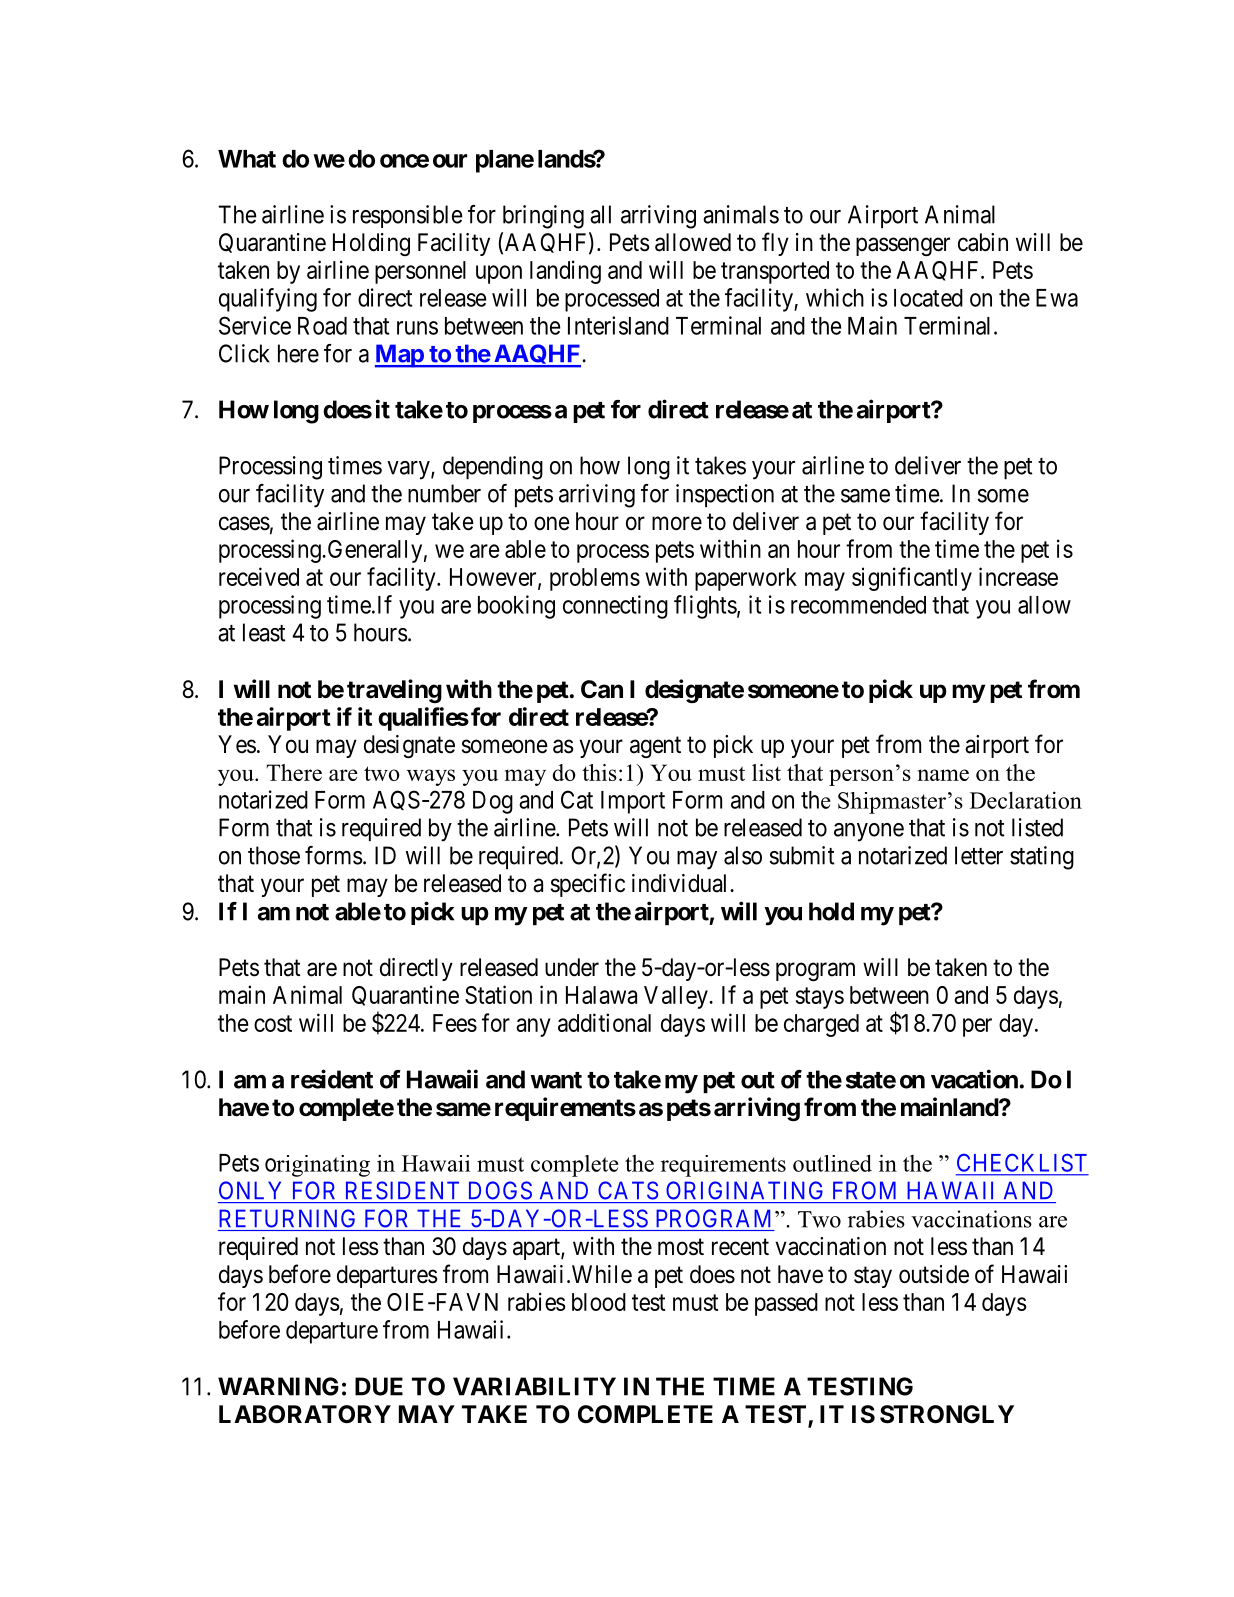 The height and width of the document is (1597, 1234). What do you see at coordinates (599, 1302) in the document?
I see `blood` at bounding box center [599, 1302].
